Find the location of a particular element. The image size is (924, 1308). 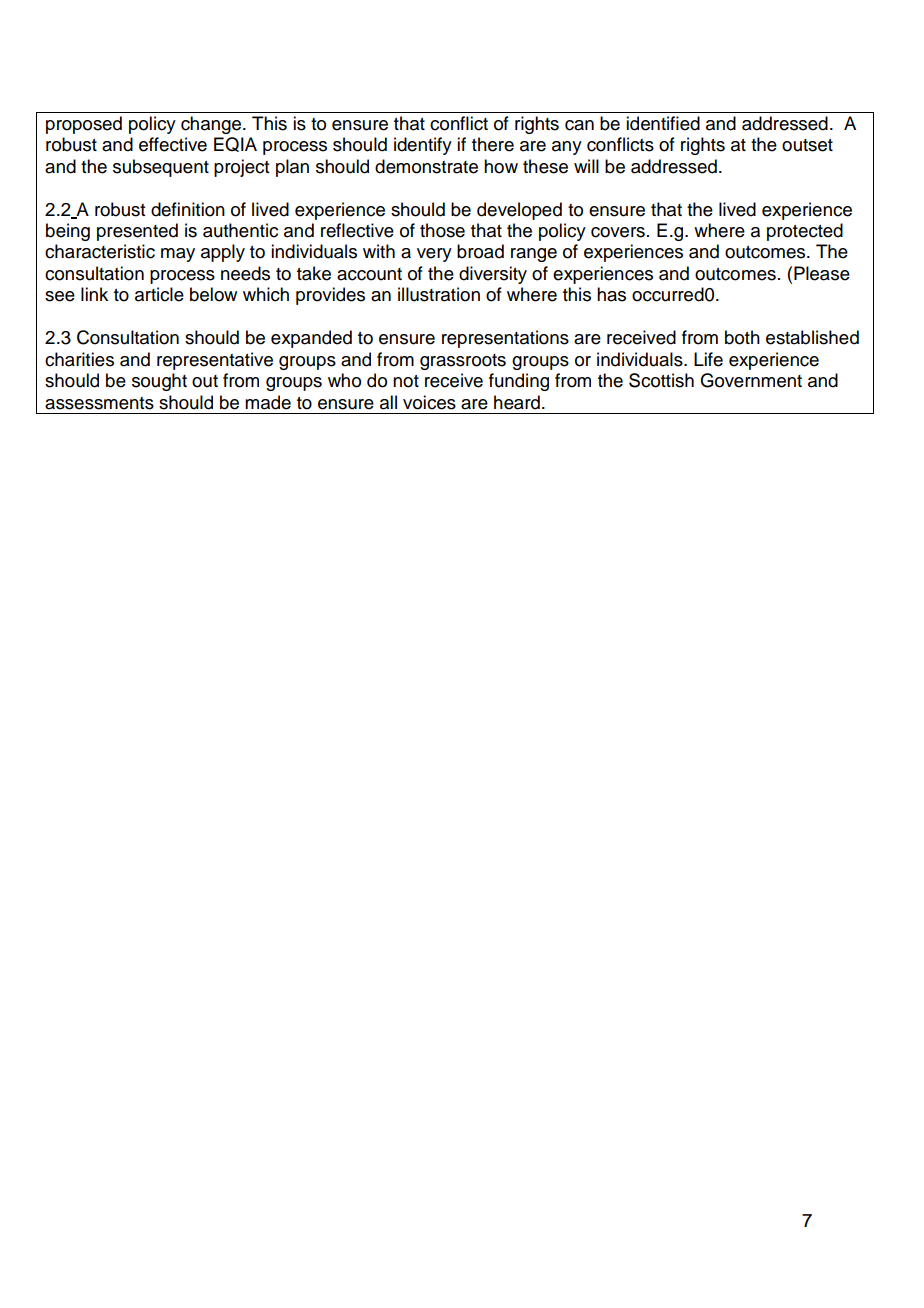

may is located at coordinates (178, 255).
